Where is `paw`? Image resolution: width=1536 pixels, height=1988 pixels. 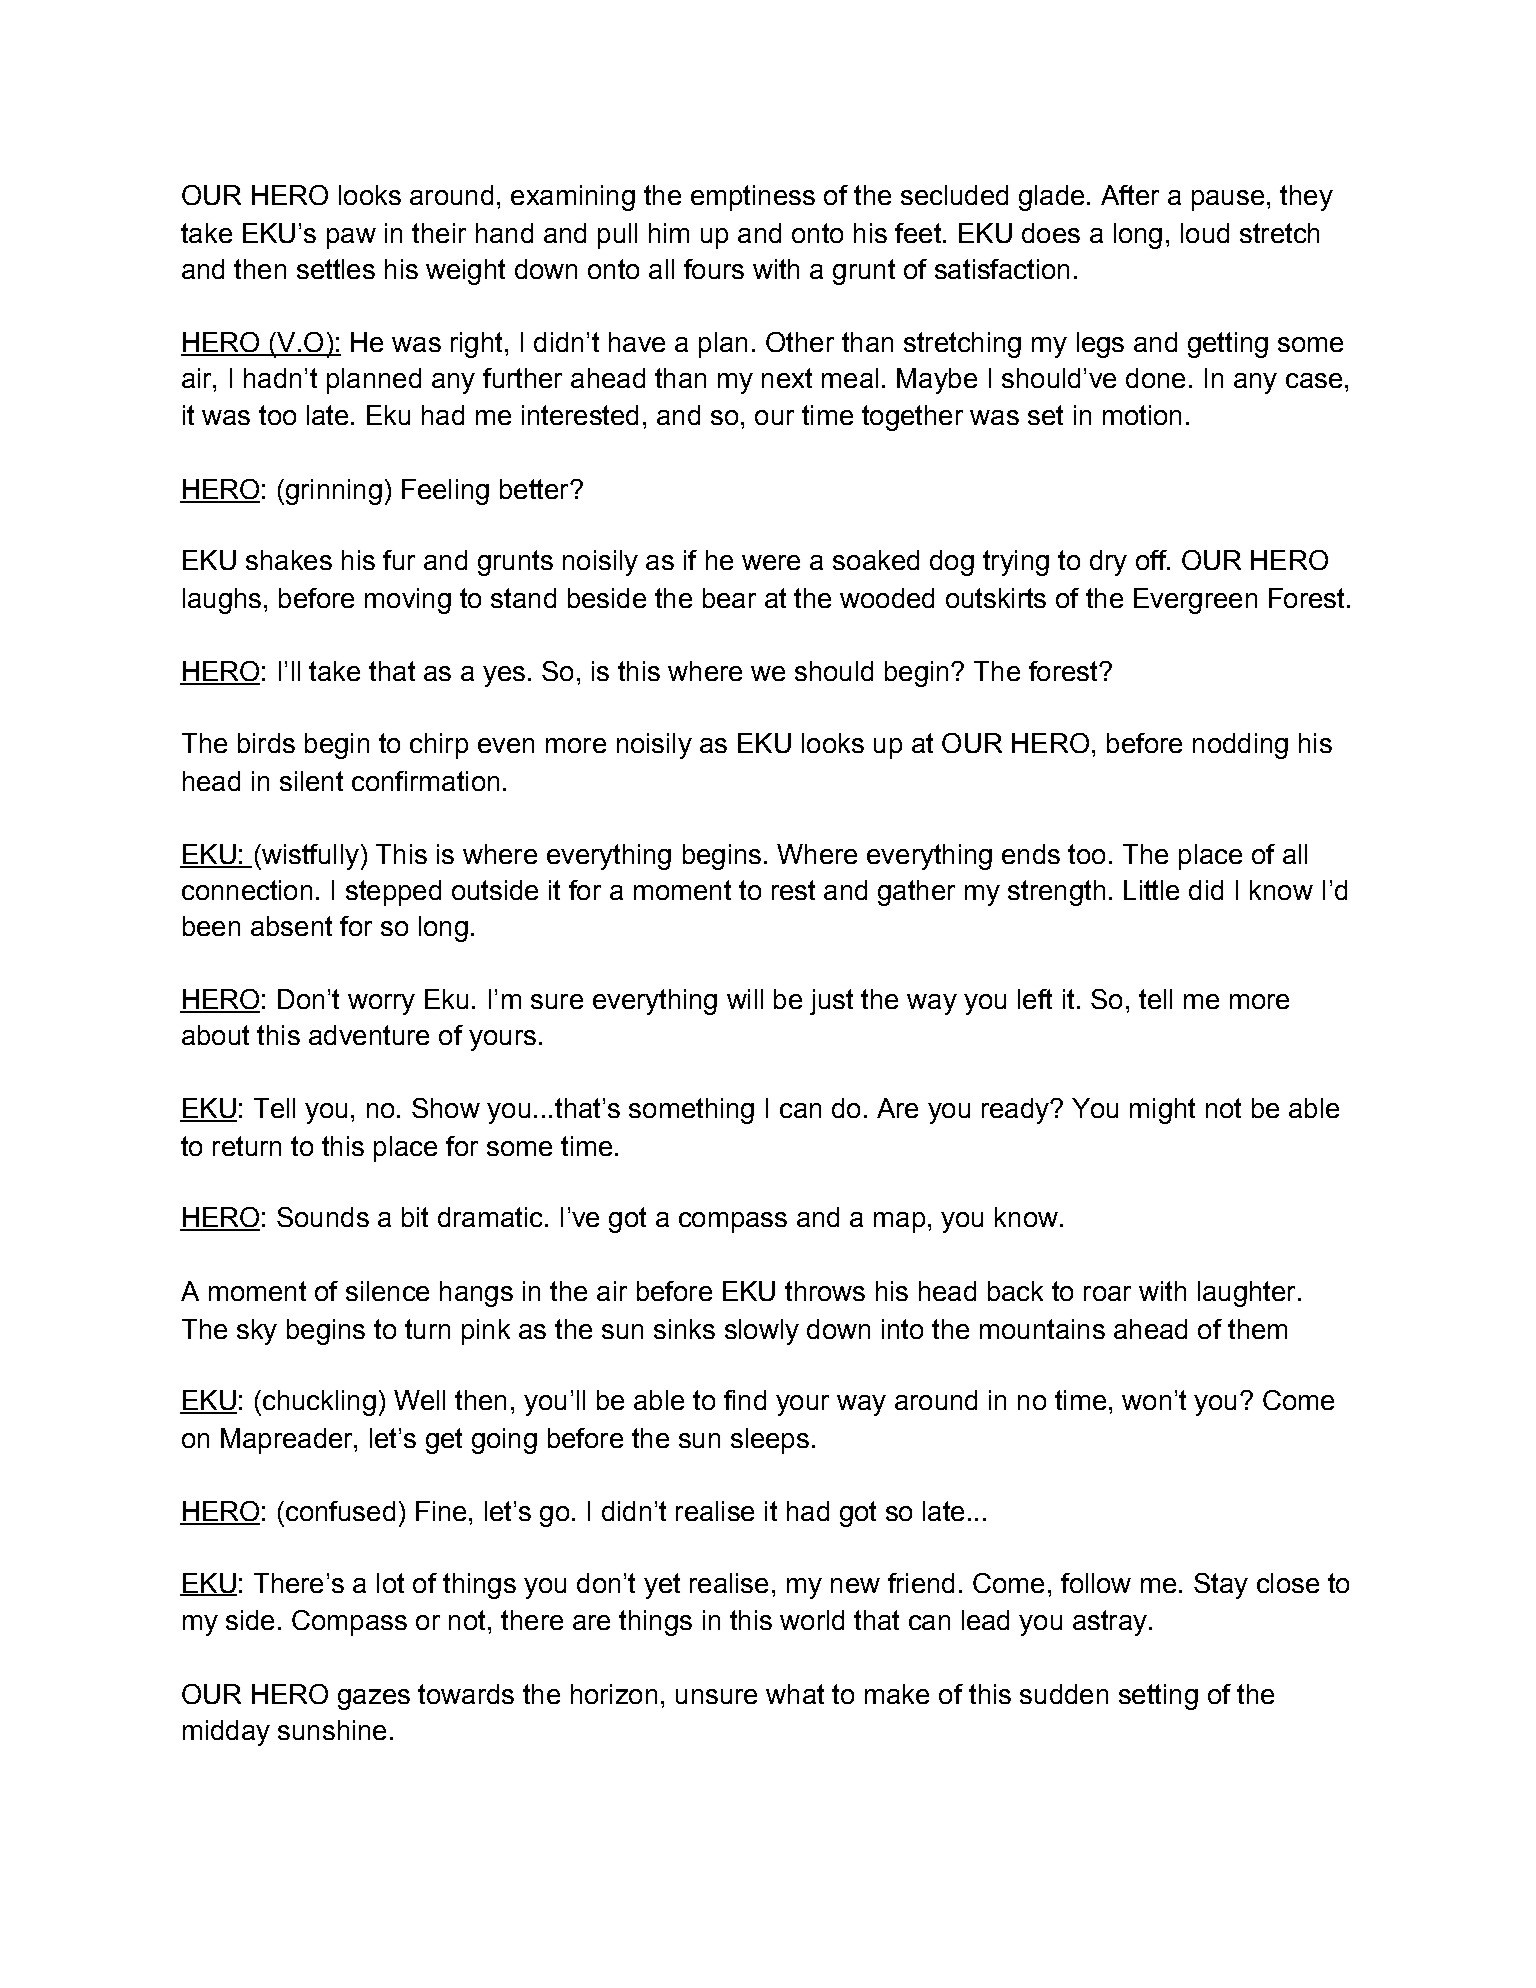
paw is located at coordinates (351, 238).
